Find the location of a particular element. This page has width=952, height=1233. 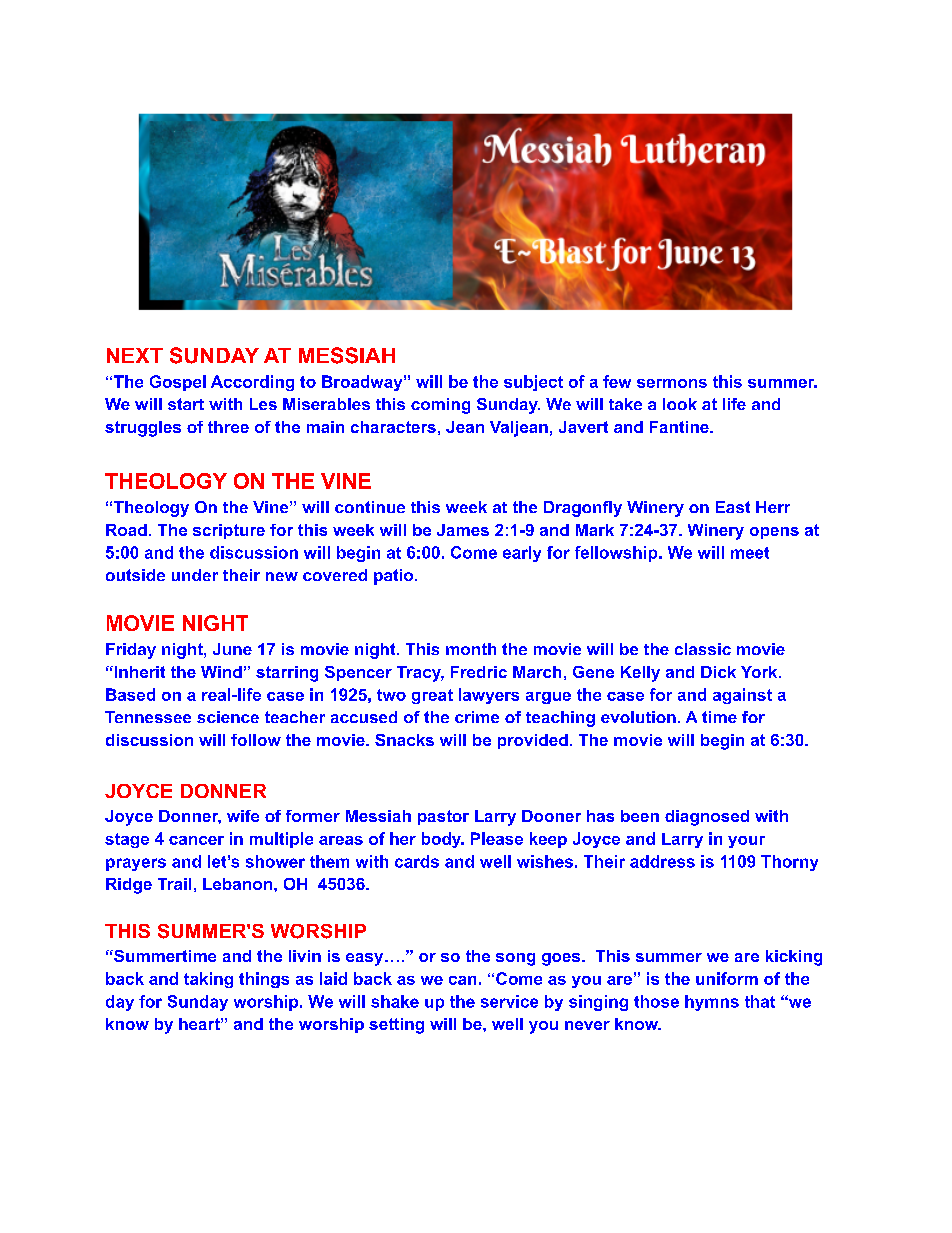

Gospel is located at coordinates (178, 383).
